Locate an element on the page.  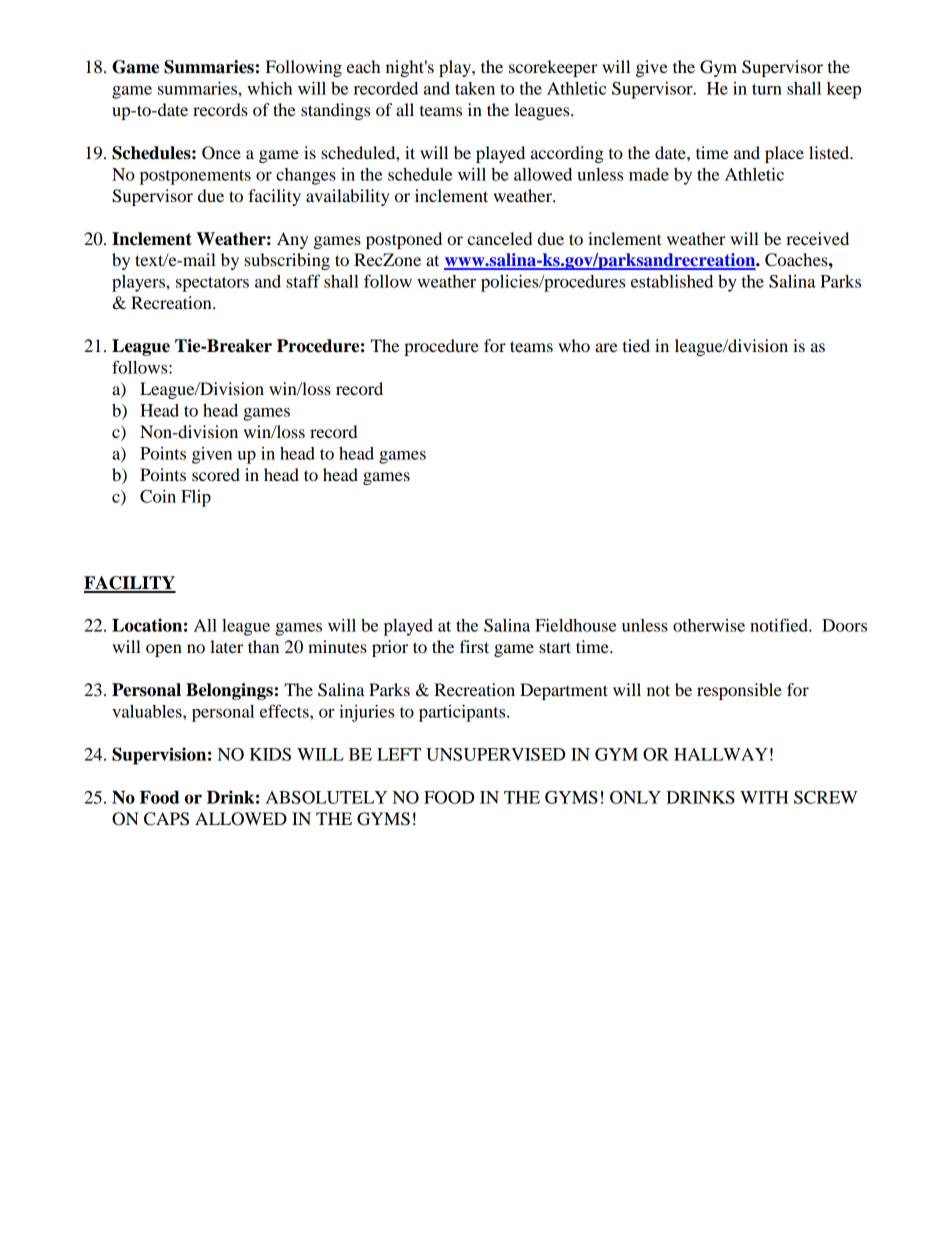
who is located at coordinates (574, 345).
